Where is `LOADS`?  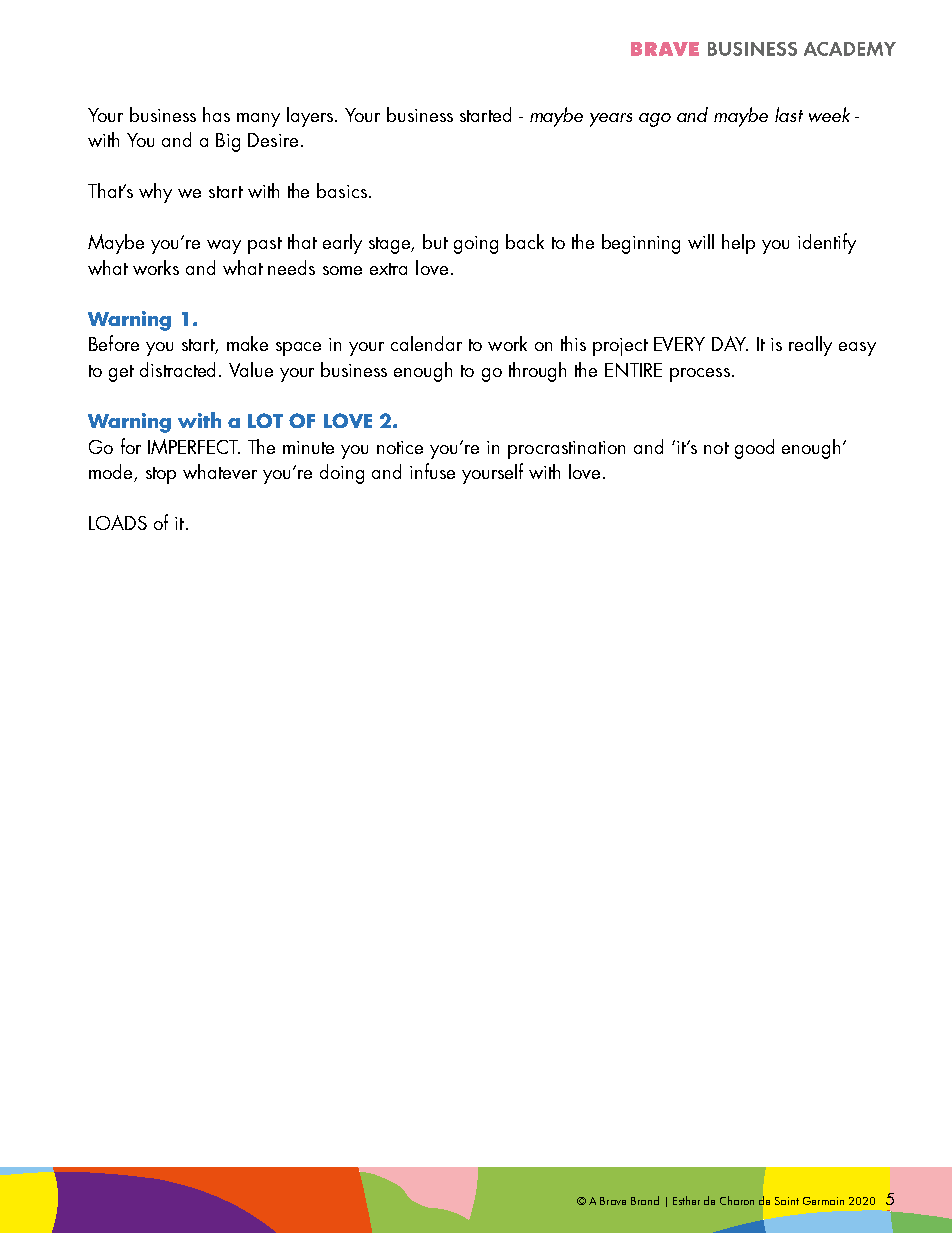
LOADS is located at coordinates (118, 522).
